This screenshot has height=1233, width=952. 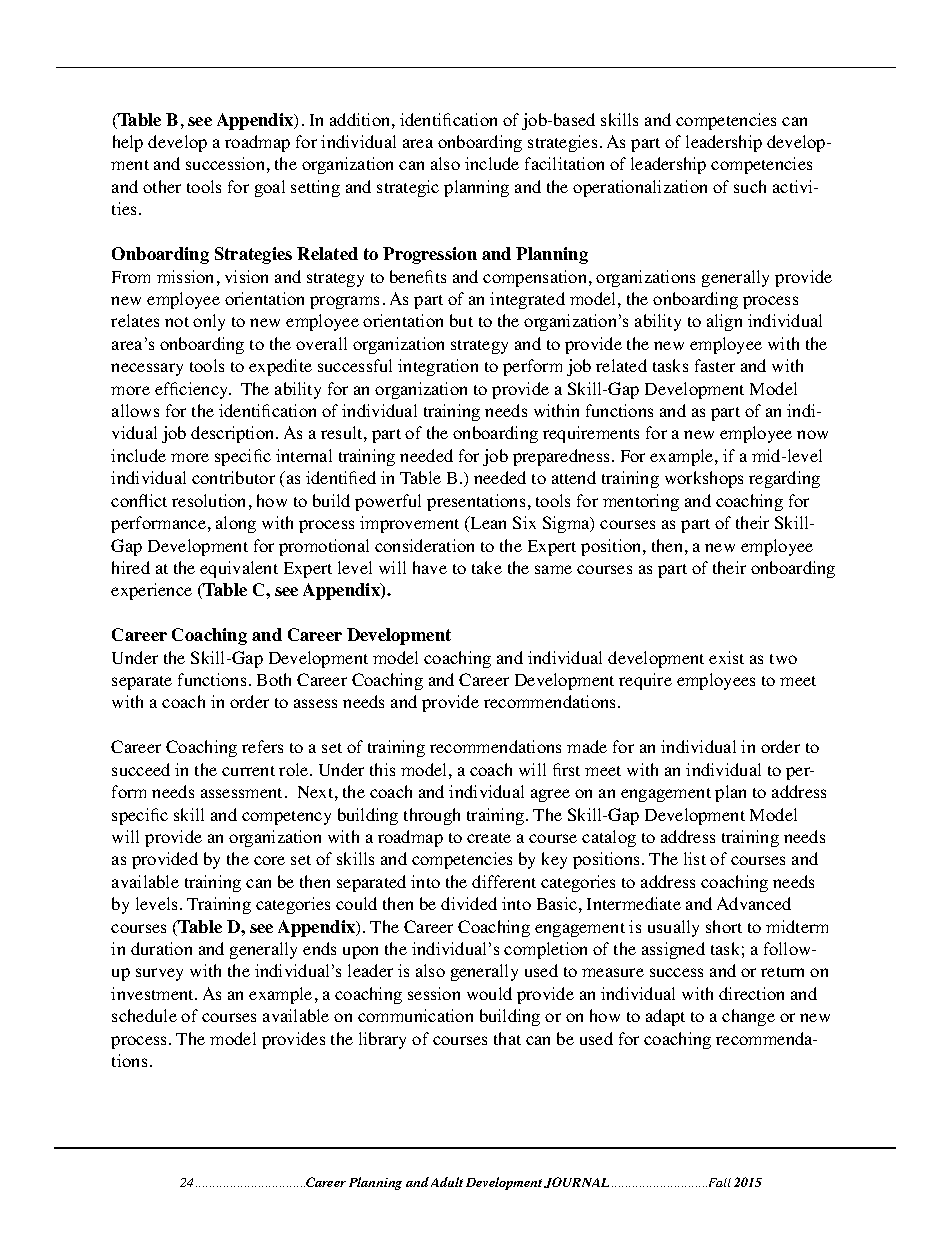 What do you see at coordinates (754, 903) in the screenshot?
I see `Advanced` at bounding box center [754, 903].
